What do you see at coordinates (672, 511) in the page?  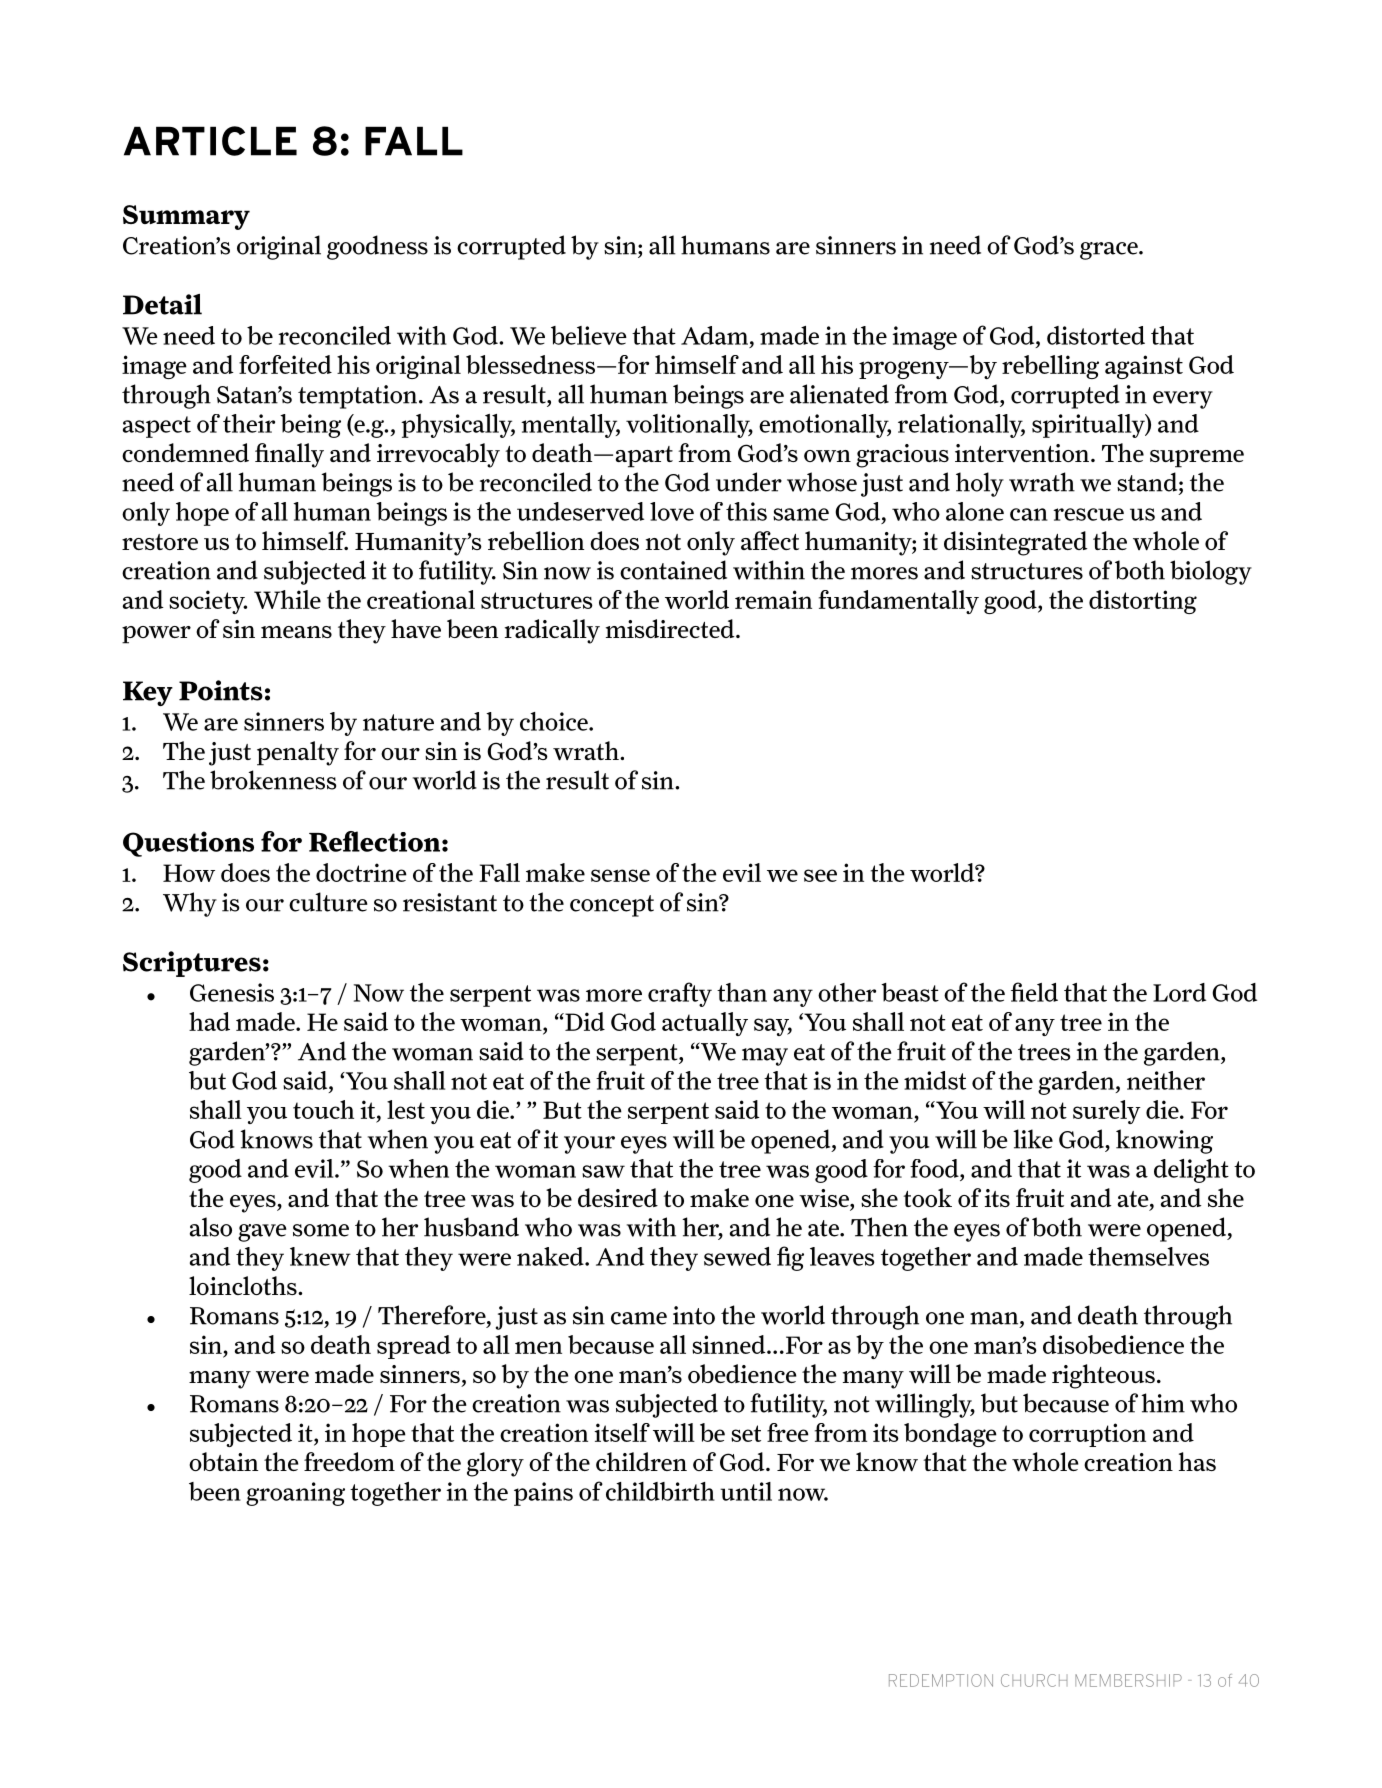 I see `love` at bounding box center [672, 511].
